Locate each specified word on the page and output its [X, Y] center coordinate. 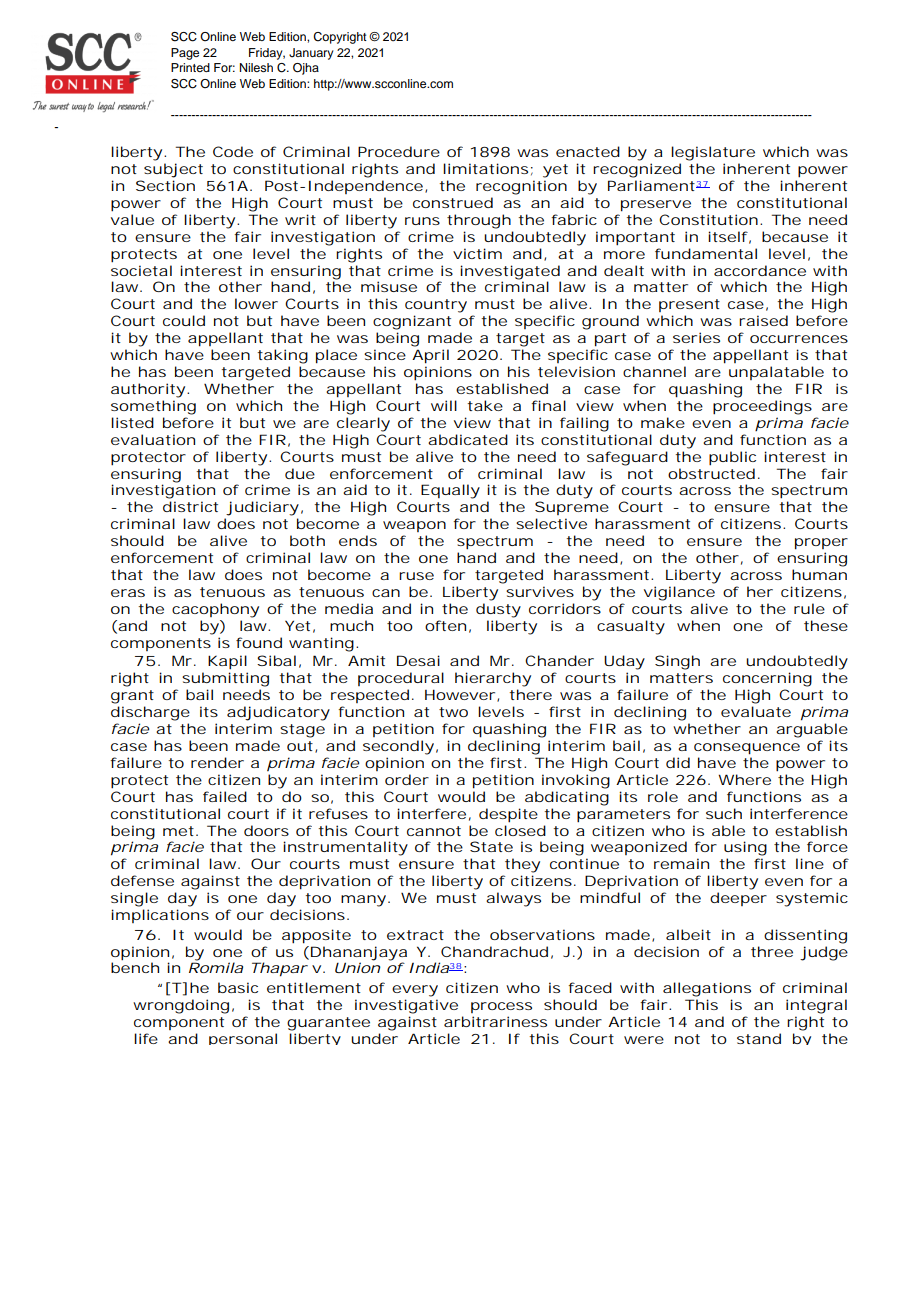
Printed [190, 67]
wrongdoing [181, 1006]
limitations [485, 168]
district [190, 506]
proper [821, 544]
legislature [713, 153]
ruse [416, 576]
